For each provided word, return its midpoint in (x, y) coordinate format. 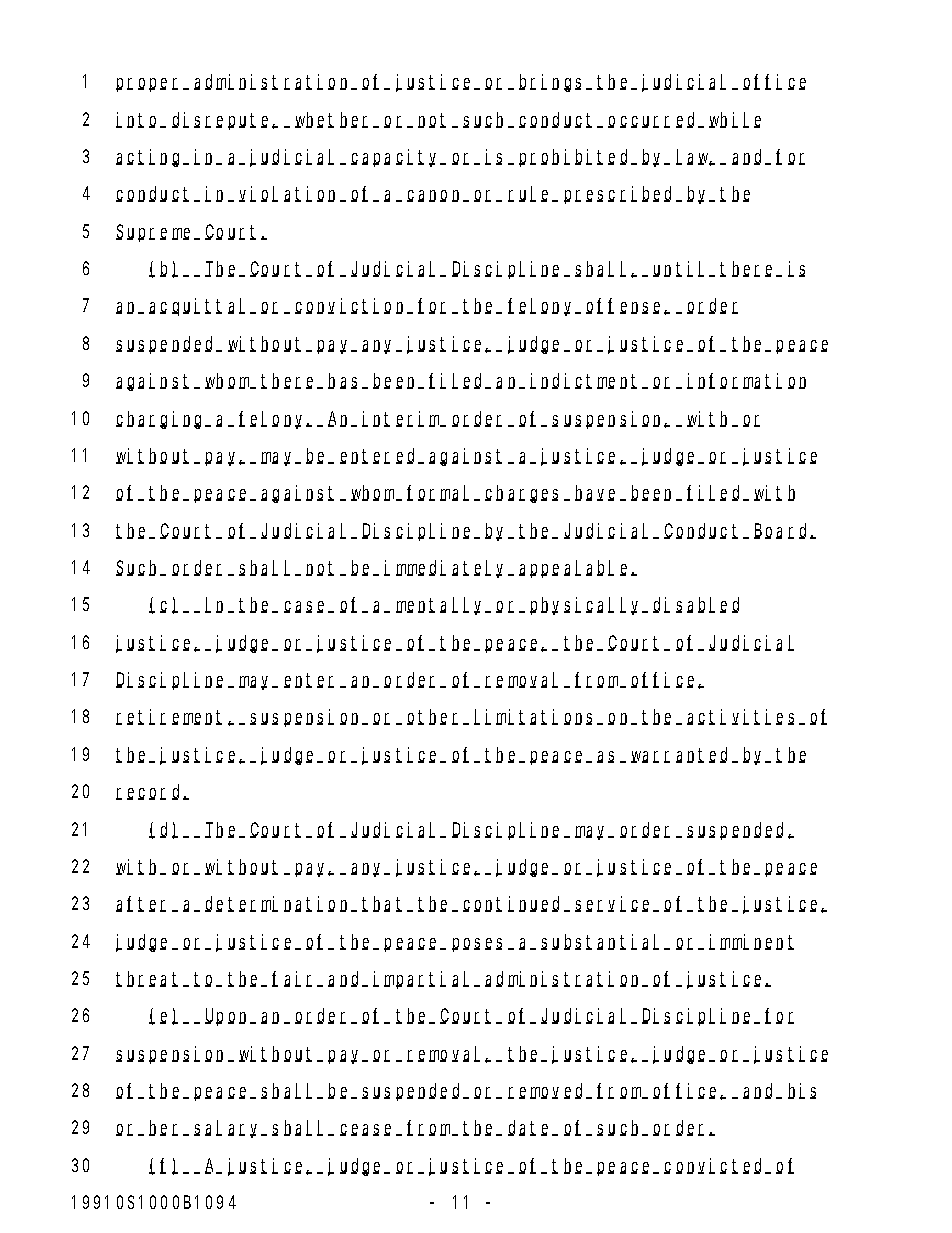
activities (743, 717)
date (531, 1128)
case (307, 607)
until (681, 269)
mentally (442, 606)
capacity (397, 158)
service (615, 904)
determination (279, 904)
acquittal (200, 307)
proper (150, 85)
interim (402, 419)
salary (229, 1129)
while (735, 120)
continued (514, 904)
